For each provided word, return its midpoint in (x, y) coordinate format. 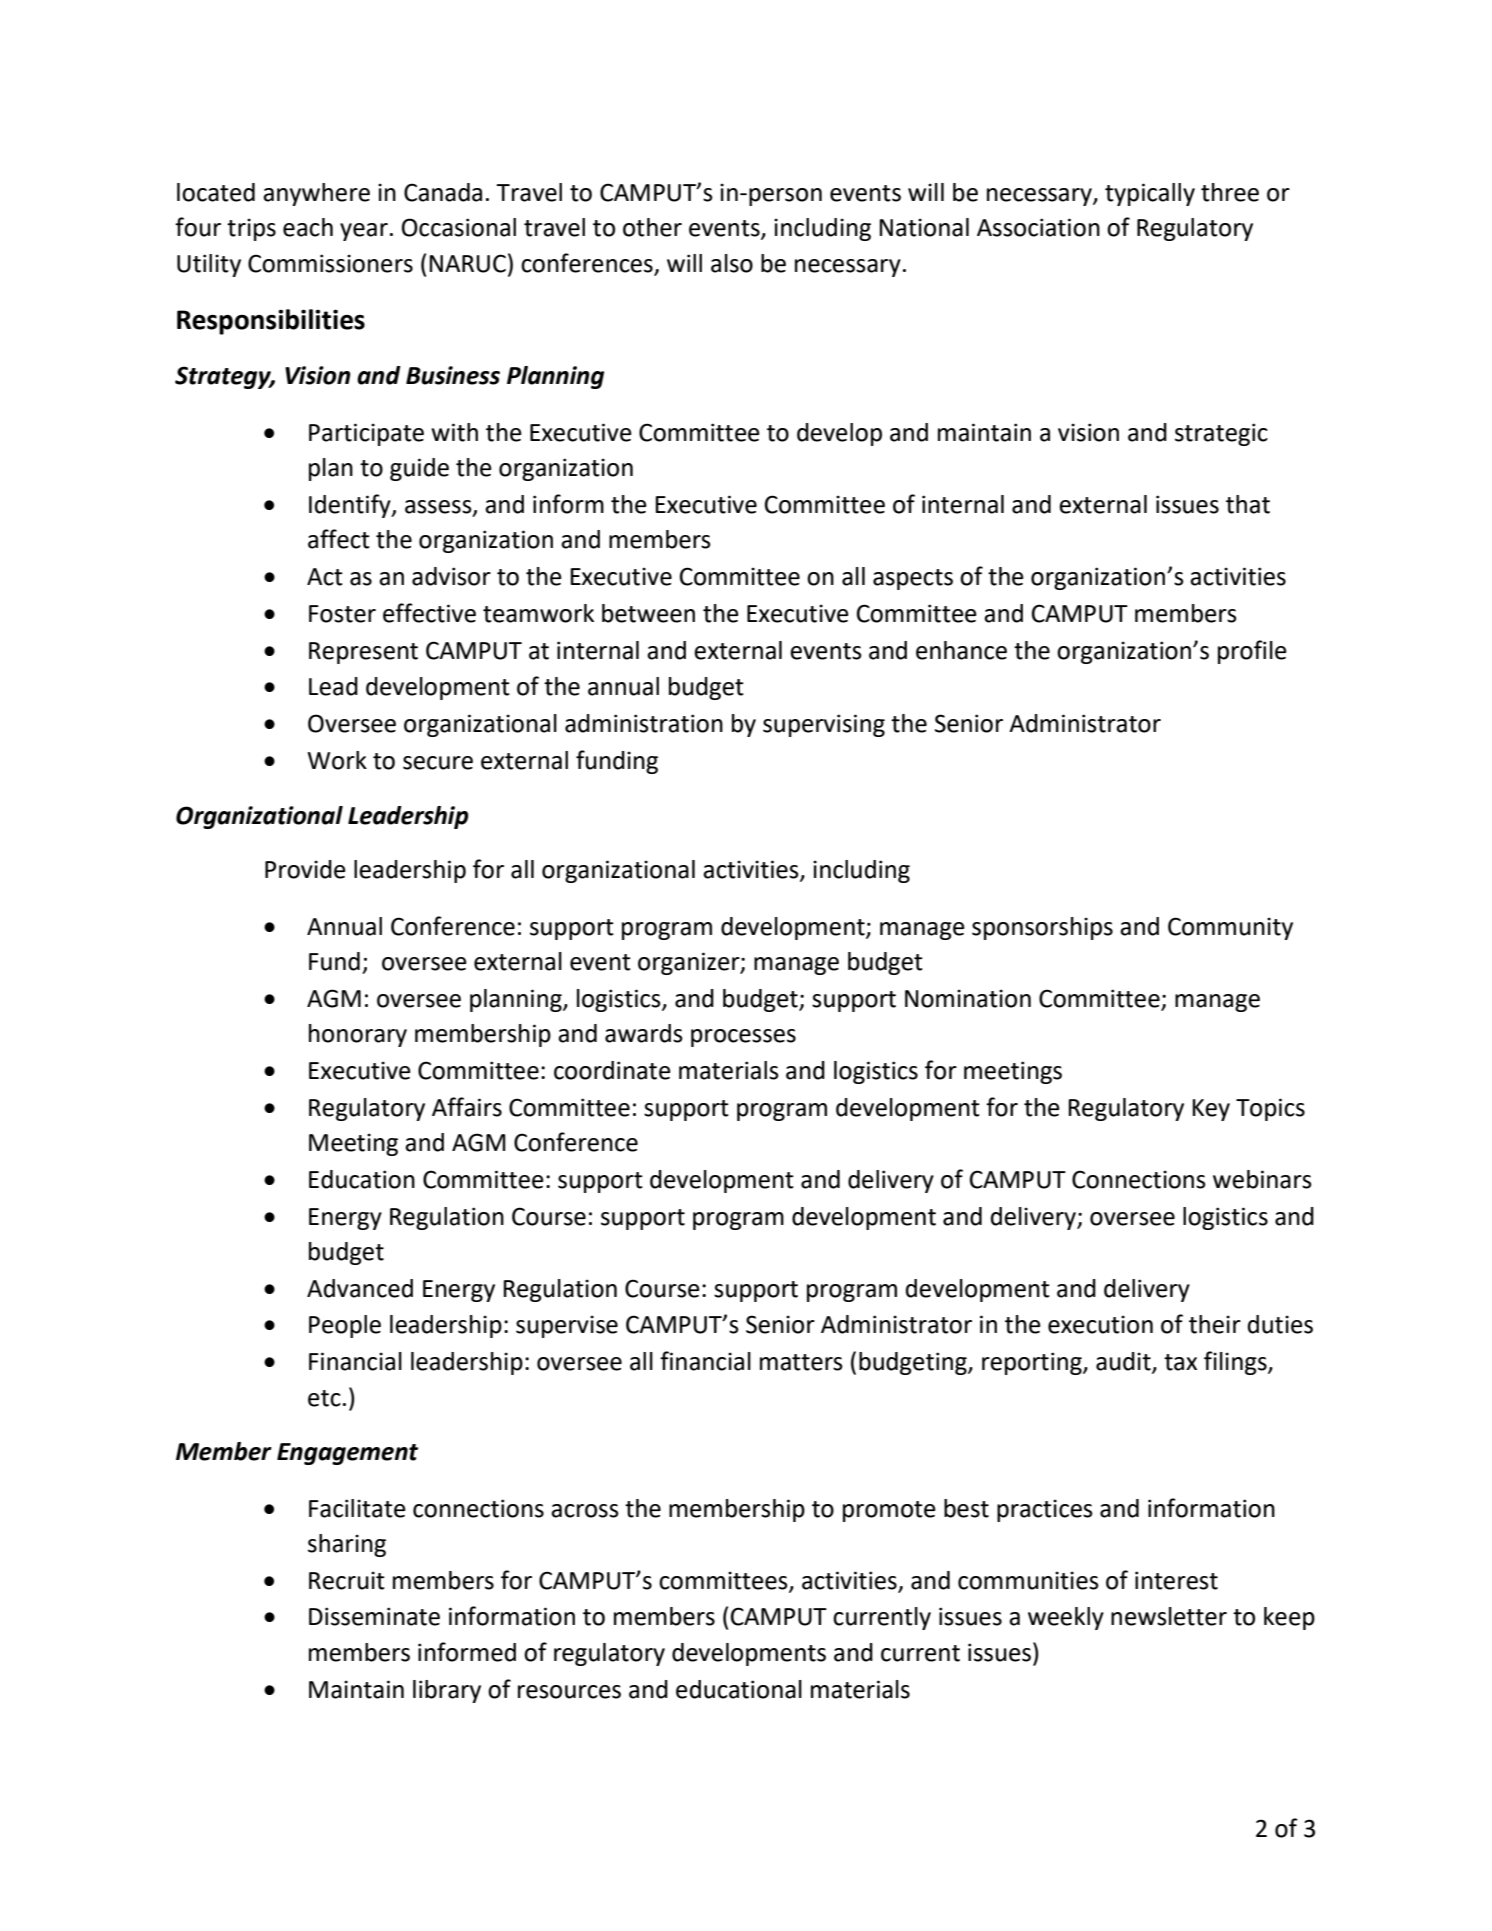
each (308, 227)
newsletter (1169, 1616)
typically (1150, 194)
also (732, 263)
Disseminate (374, 1616)
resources (569, 1692)
